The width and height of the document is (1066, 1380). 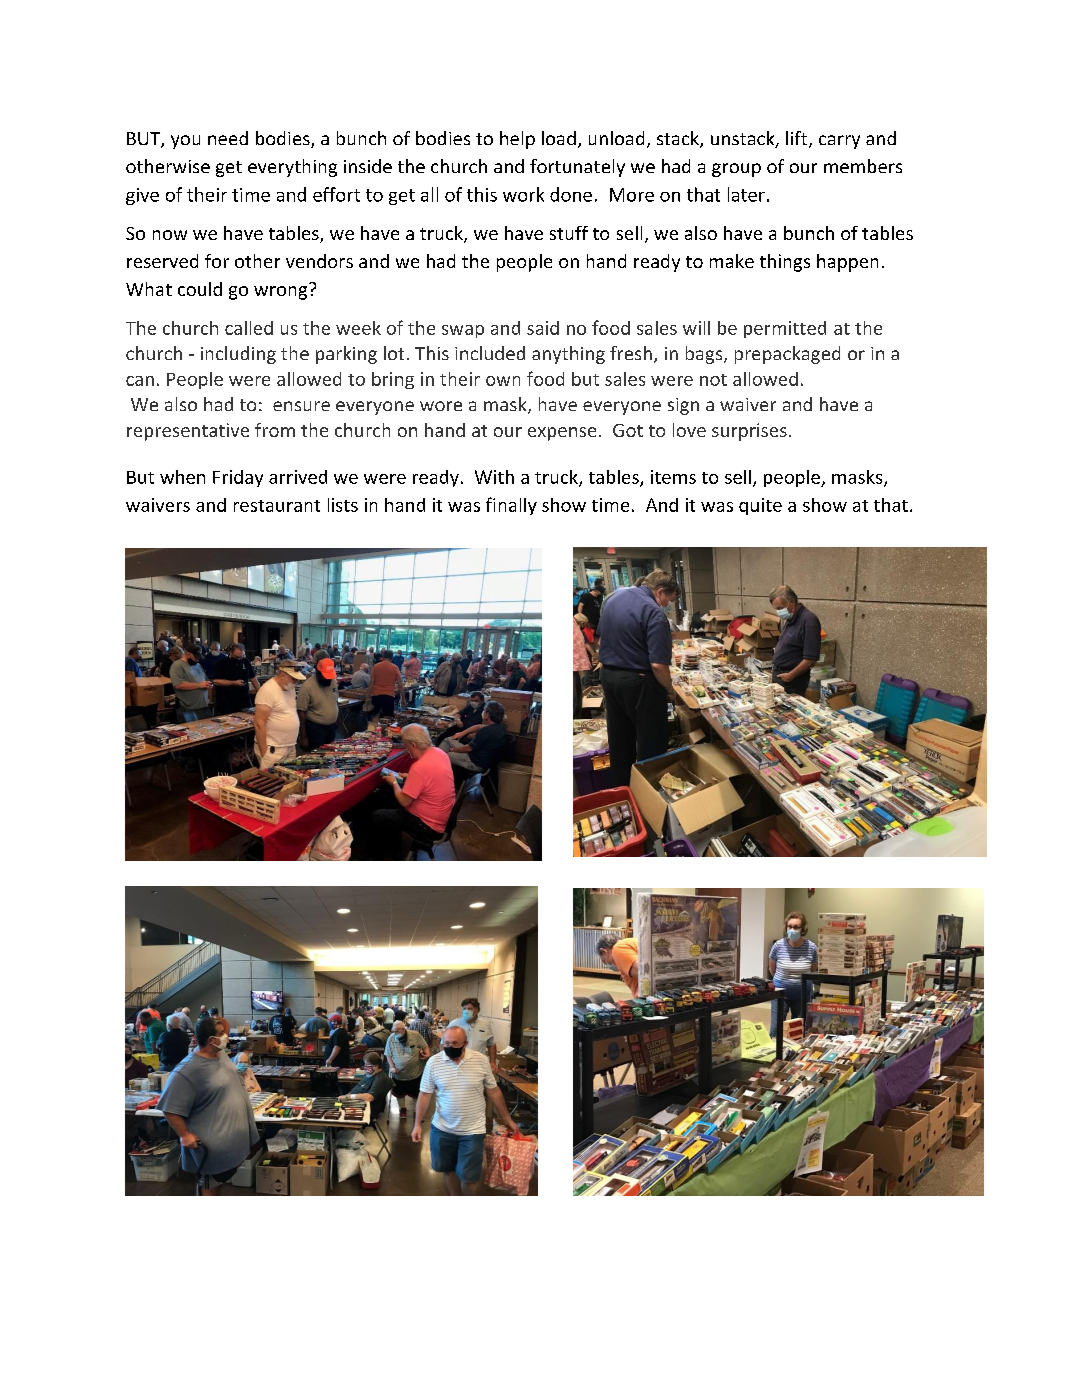 What do you see at coordinates (238, 355) in the document?
I see `including` at bounding box center [238, 355].
